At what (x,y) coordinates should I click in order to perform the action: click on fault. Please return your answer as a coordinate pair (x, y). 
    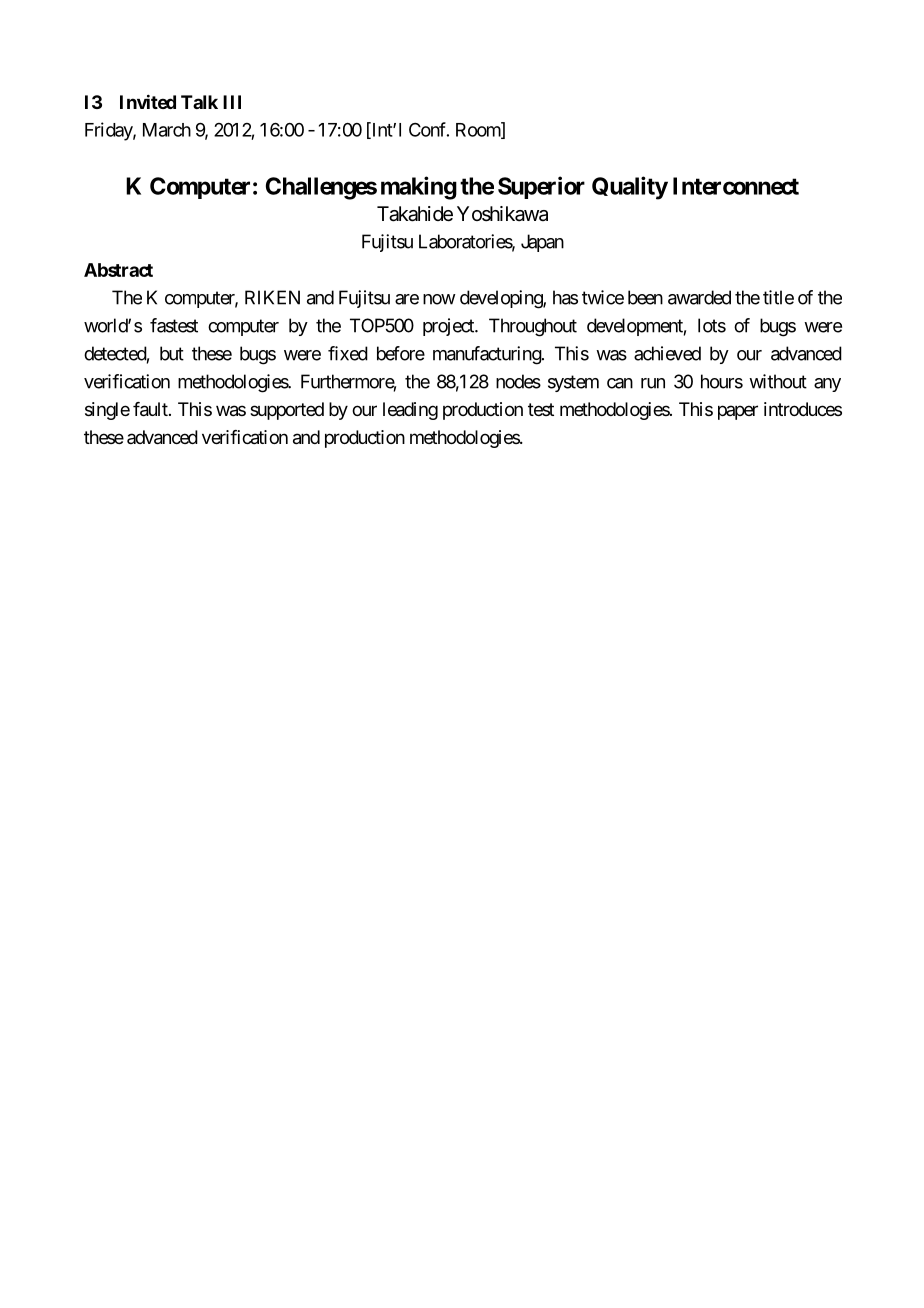
    Looking at the image, I should click on (151, 409).
